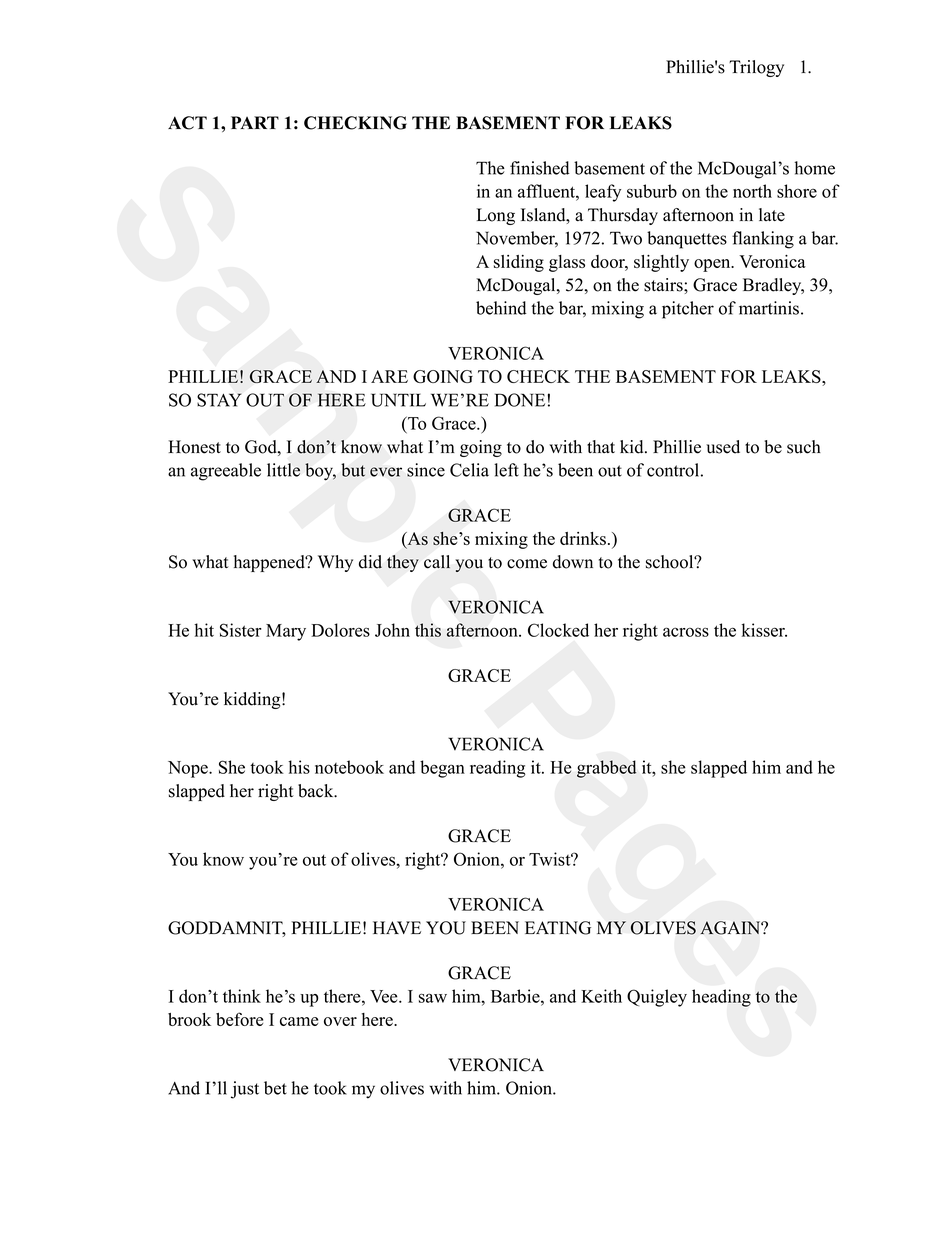  Describe the element at coordinates (255, 122) in the screenshot. I see `PART` at that location.
